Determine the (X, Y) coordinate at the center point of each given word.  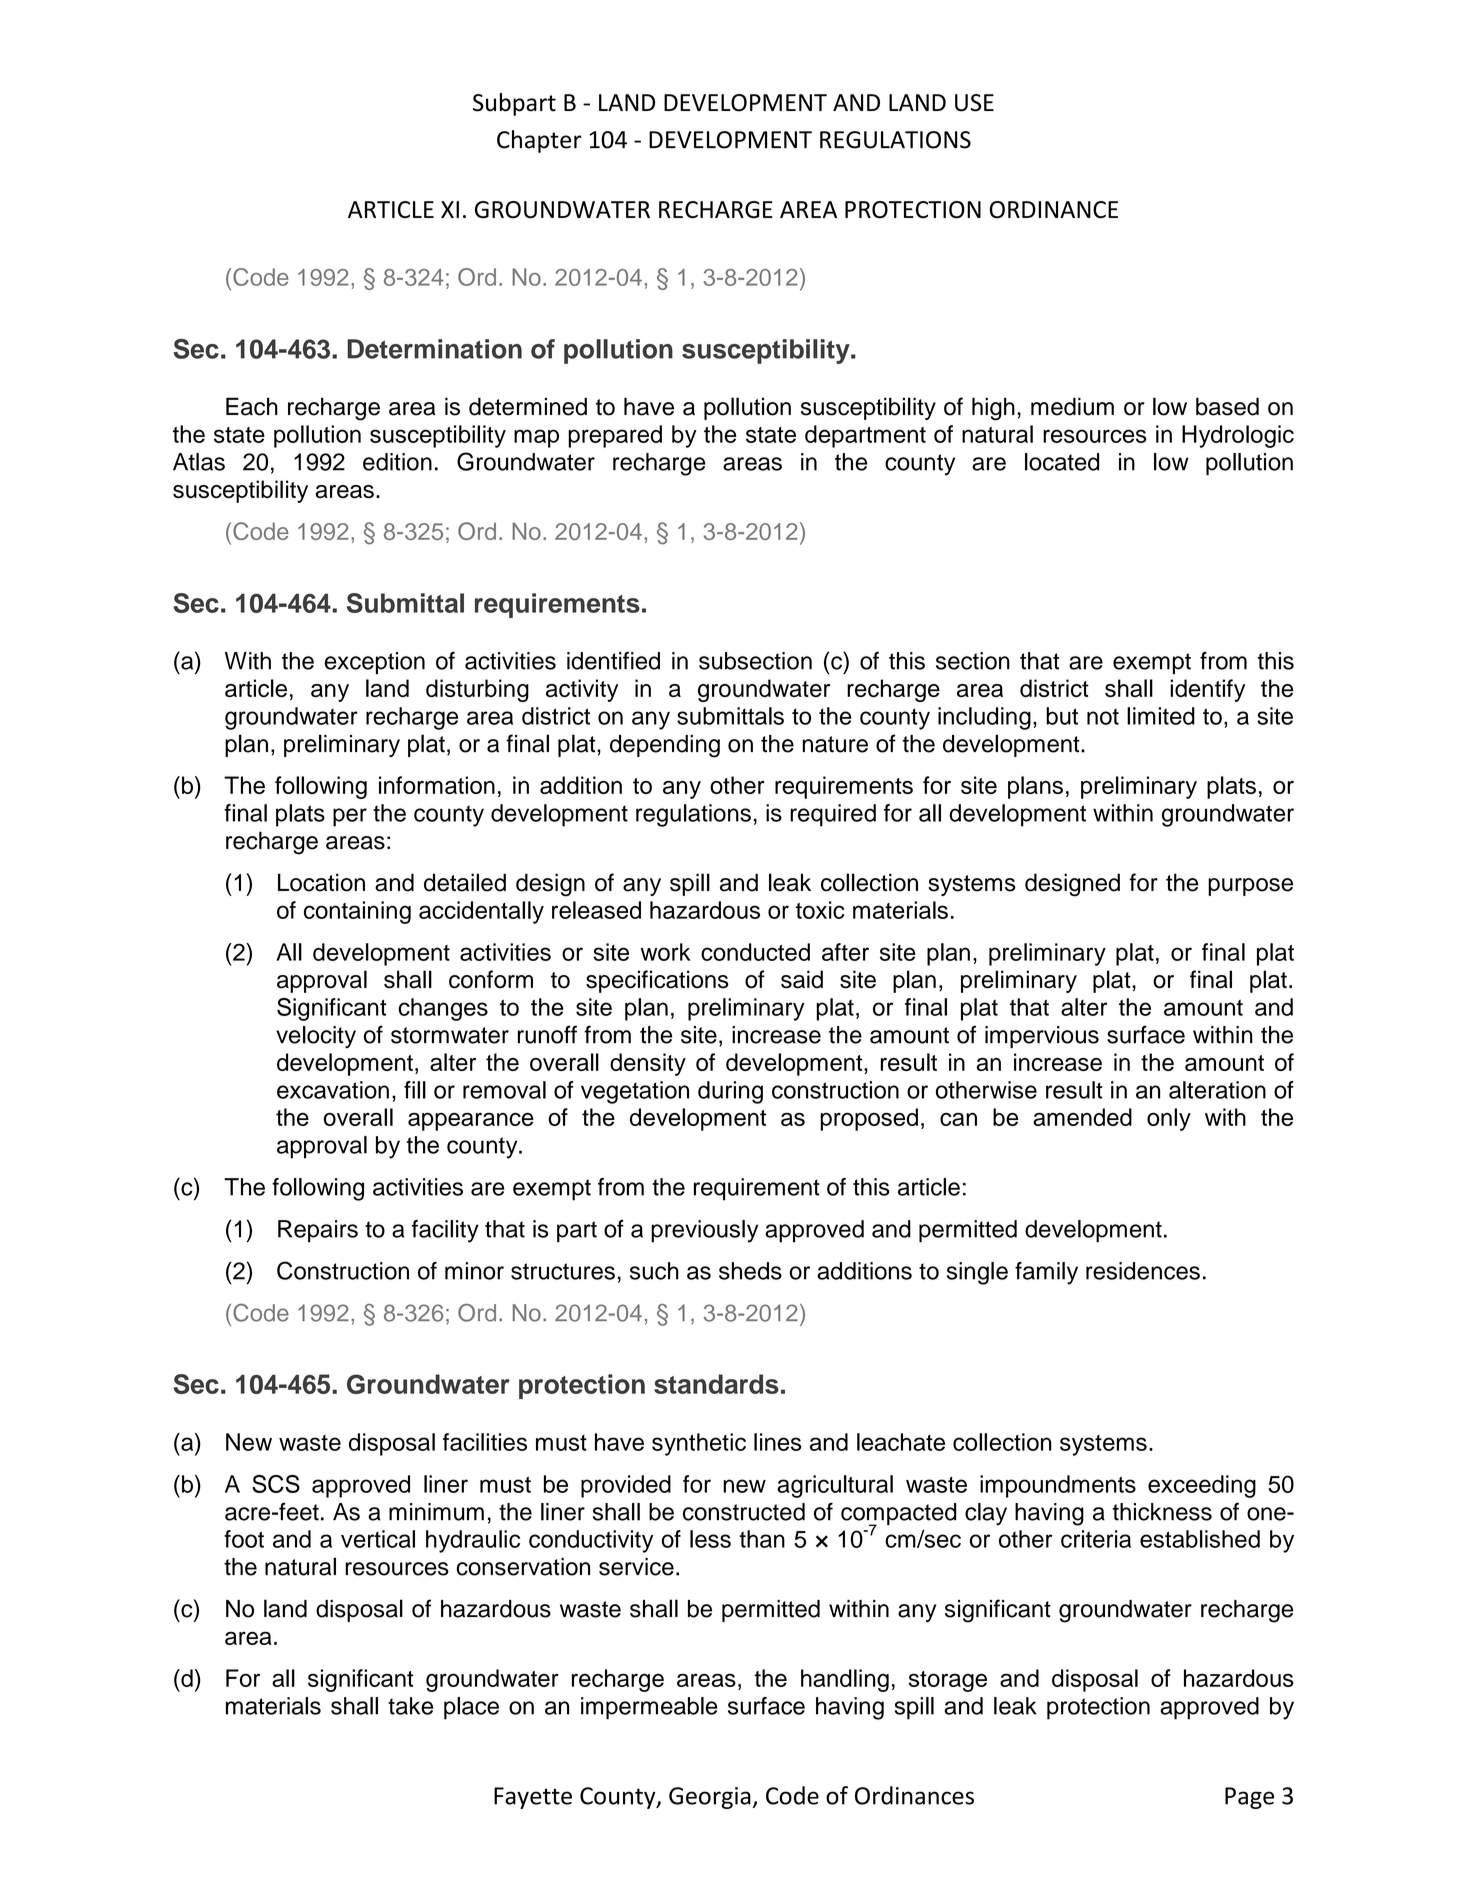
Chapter (539, 141)
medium (1072, 406)
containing (357, 912)
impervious (1042, 1037)
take (410, 1706)
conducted (755, 952)
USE (974, 103)
